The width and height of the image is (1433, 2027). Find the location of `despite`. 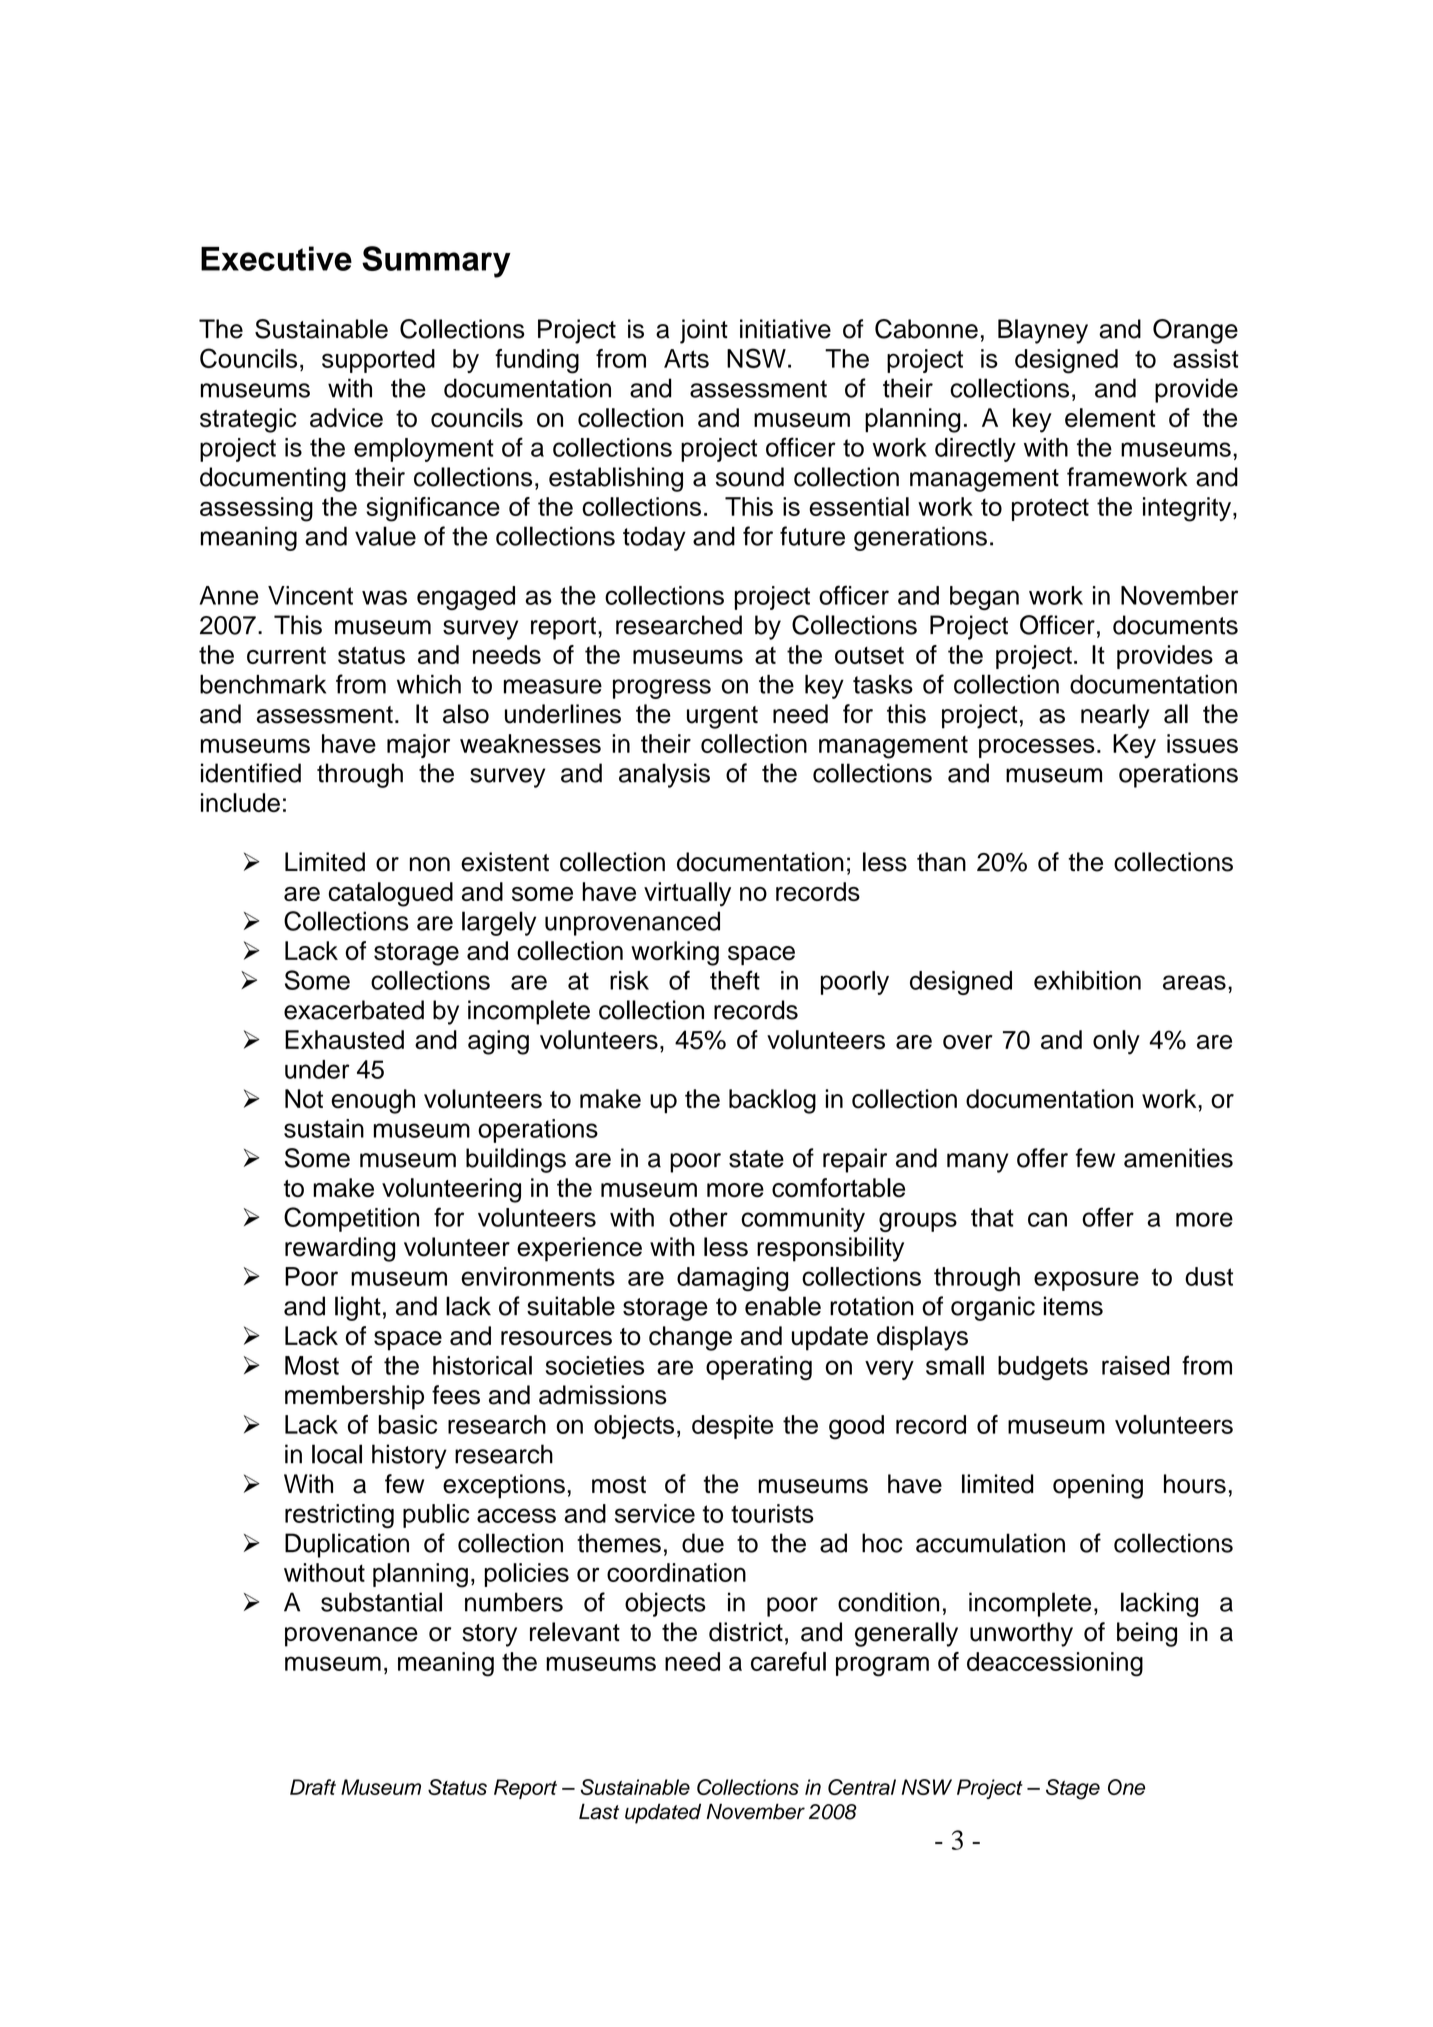

despite is located at coordinates (732, 1427).
